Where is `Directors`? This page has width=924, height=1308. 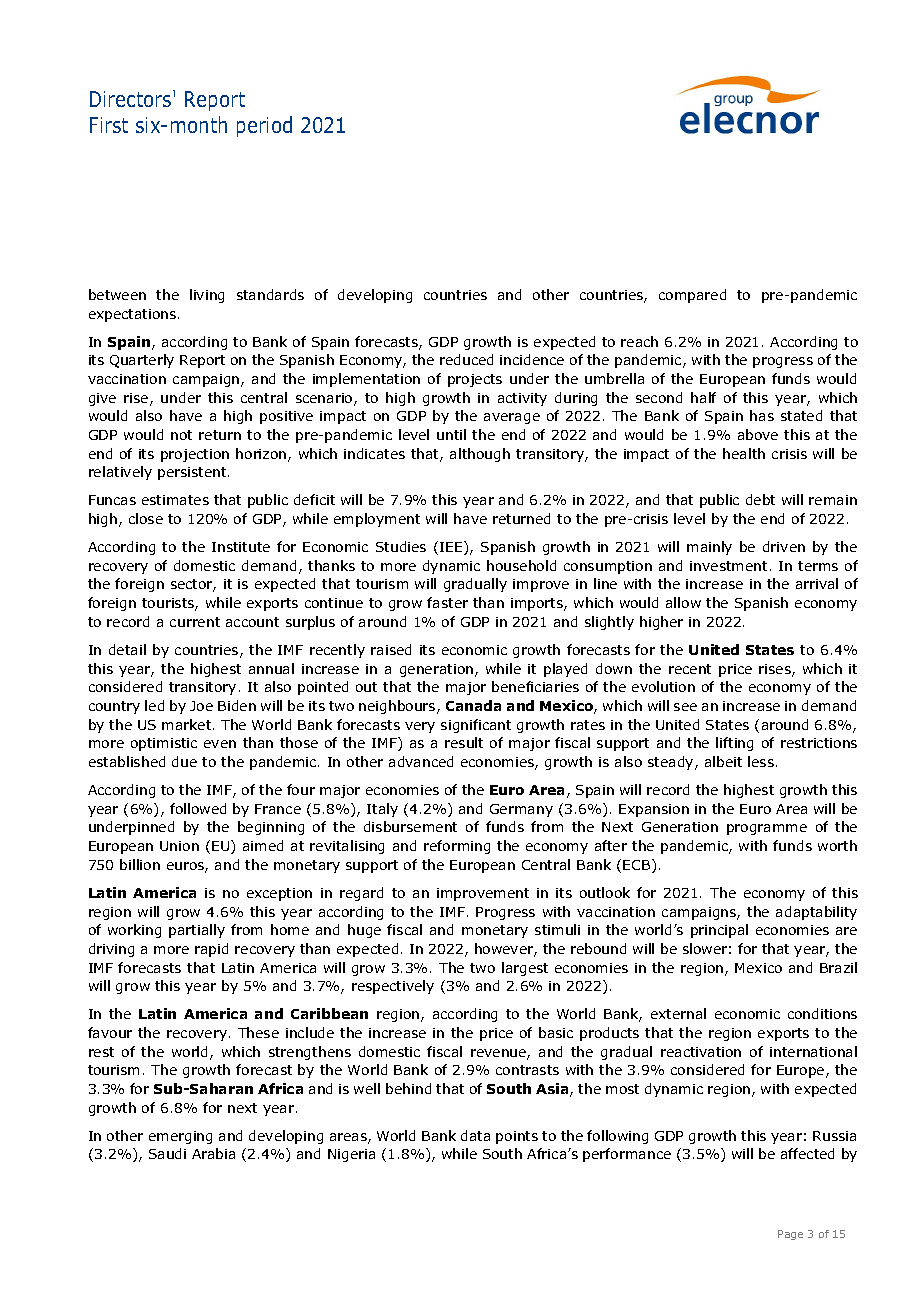 Directors is located at coordinates (132, 98).
